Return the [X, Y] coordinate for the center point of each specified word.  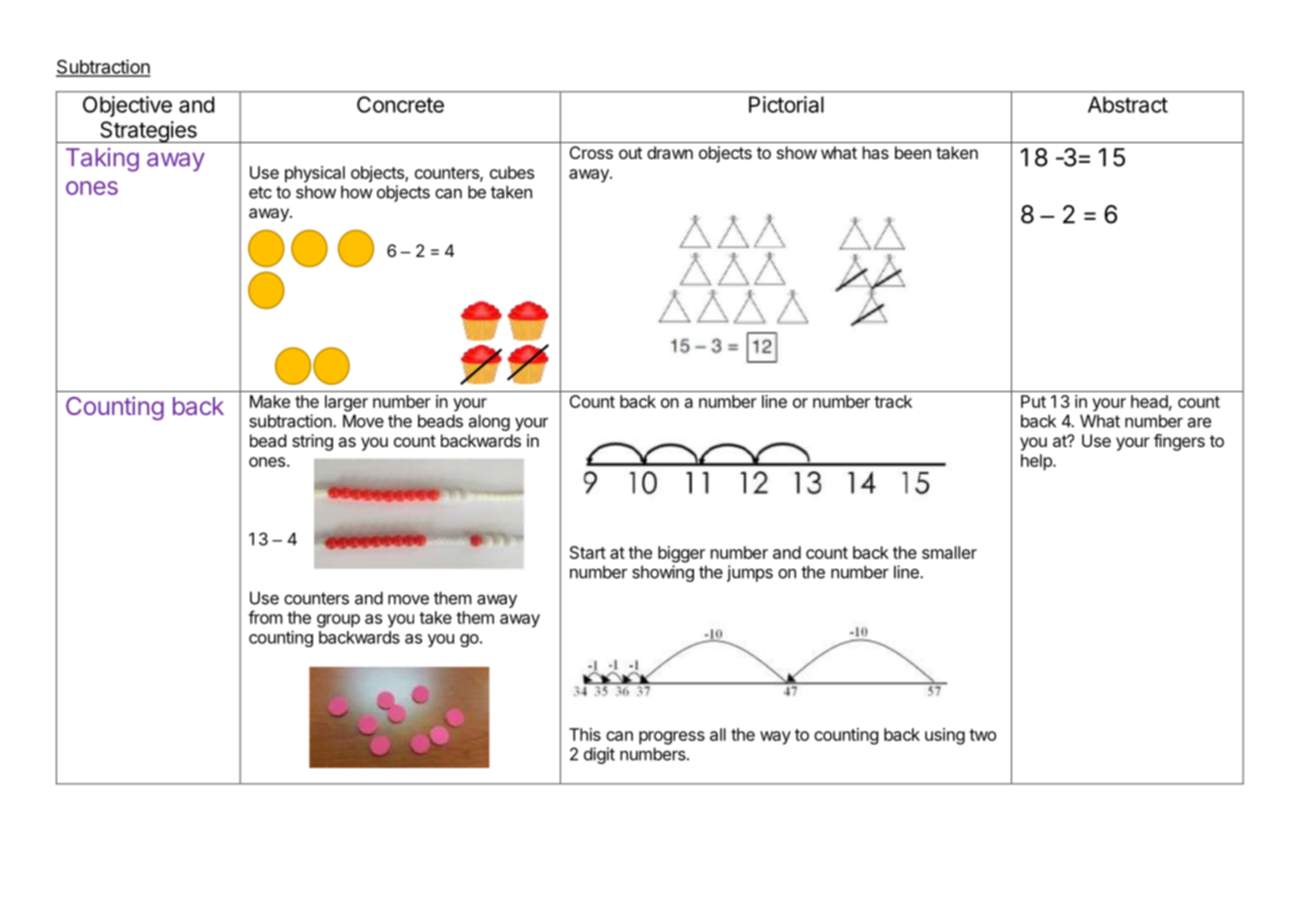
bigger [681, 554]
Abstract [1128, 104]
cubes [512, 172]
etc [260, 192]
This [585, 734]
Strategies [148, 132]
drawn [670, 152]
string [312, 442]
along [489, 422]
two [982, 735]
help [1037, 462]
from [265, 617]
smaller [949, 552]
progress [672, 738]
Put [1033, 401]
